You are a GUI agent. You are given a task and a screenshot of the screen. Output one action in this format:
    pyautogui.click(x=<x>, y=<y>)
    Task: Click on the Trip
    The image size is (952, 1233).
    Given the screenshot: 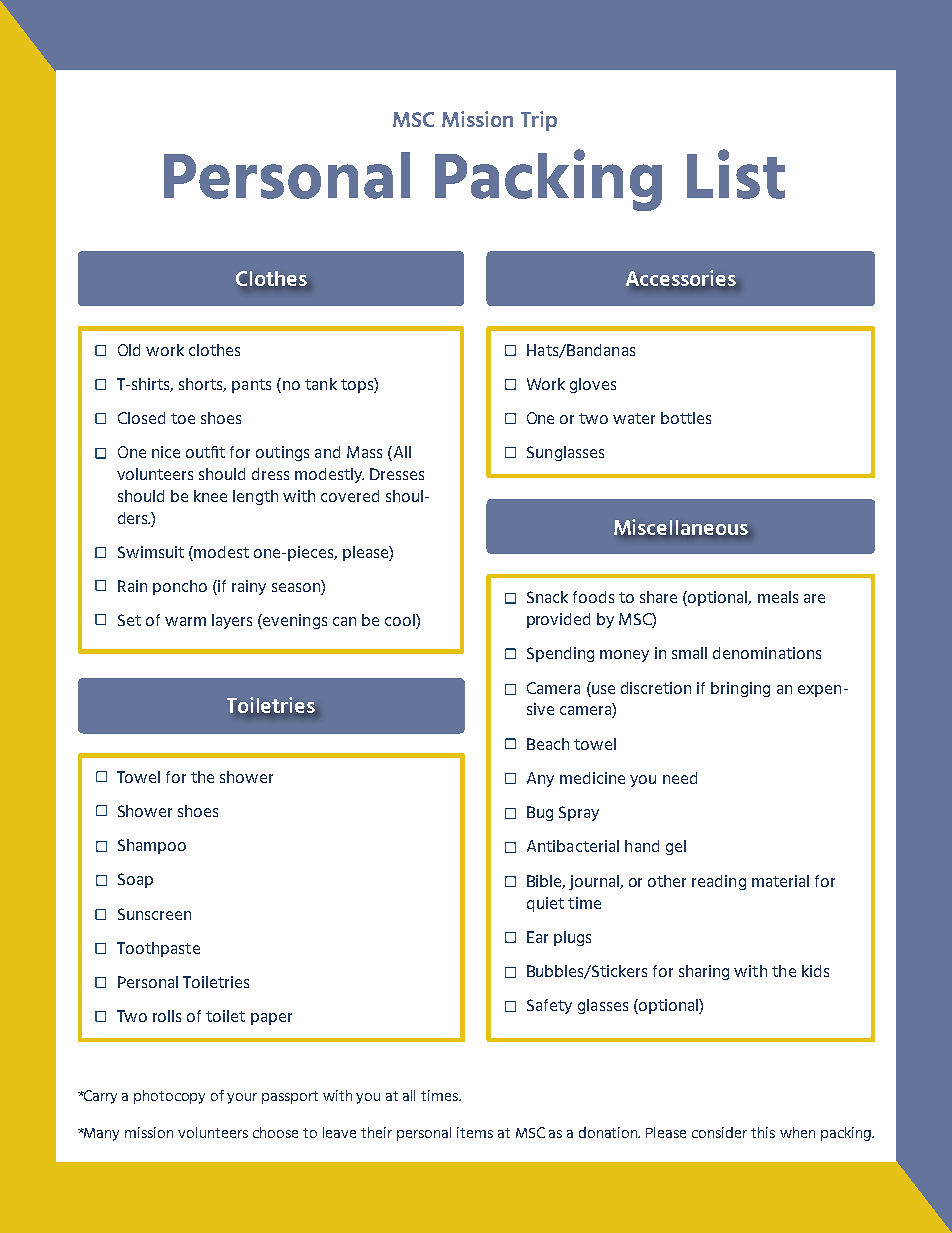 What is the action you would take?
    pyautogui.click(x=539, y=121)
